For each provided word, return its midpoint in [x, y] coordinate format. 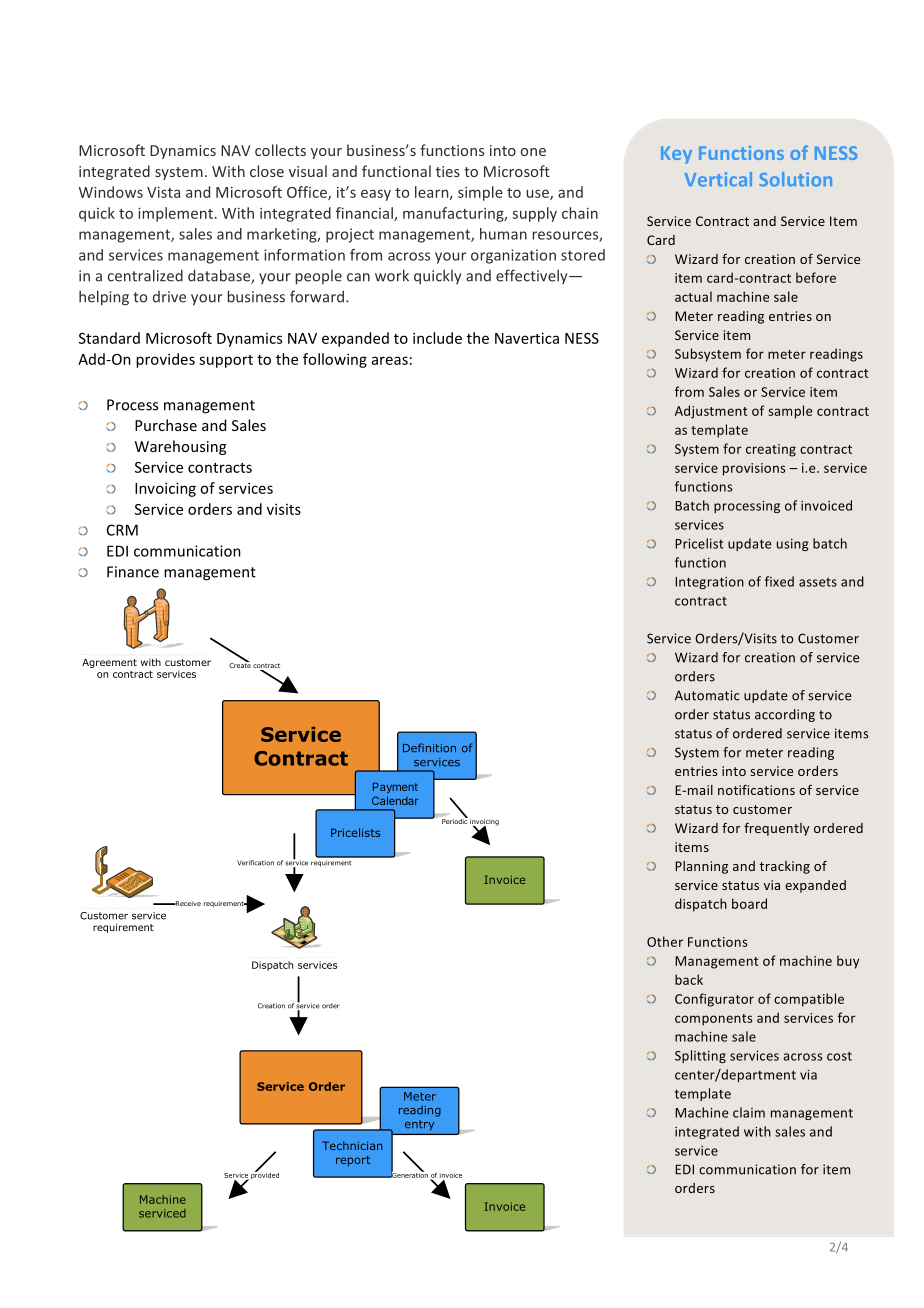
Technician [352, 1145]
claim [749, 1112]
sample [790, 412]
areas [390, 360]
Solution [795, 179]
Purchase [166, 425]
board [749, 903]
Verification [255, 863]
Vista [163, 192]
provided [265, 1174]
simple [480, 193]
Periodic [454, 820]
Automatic [707, 695]
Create [240, 664]
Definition [429, 748]
